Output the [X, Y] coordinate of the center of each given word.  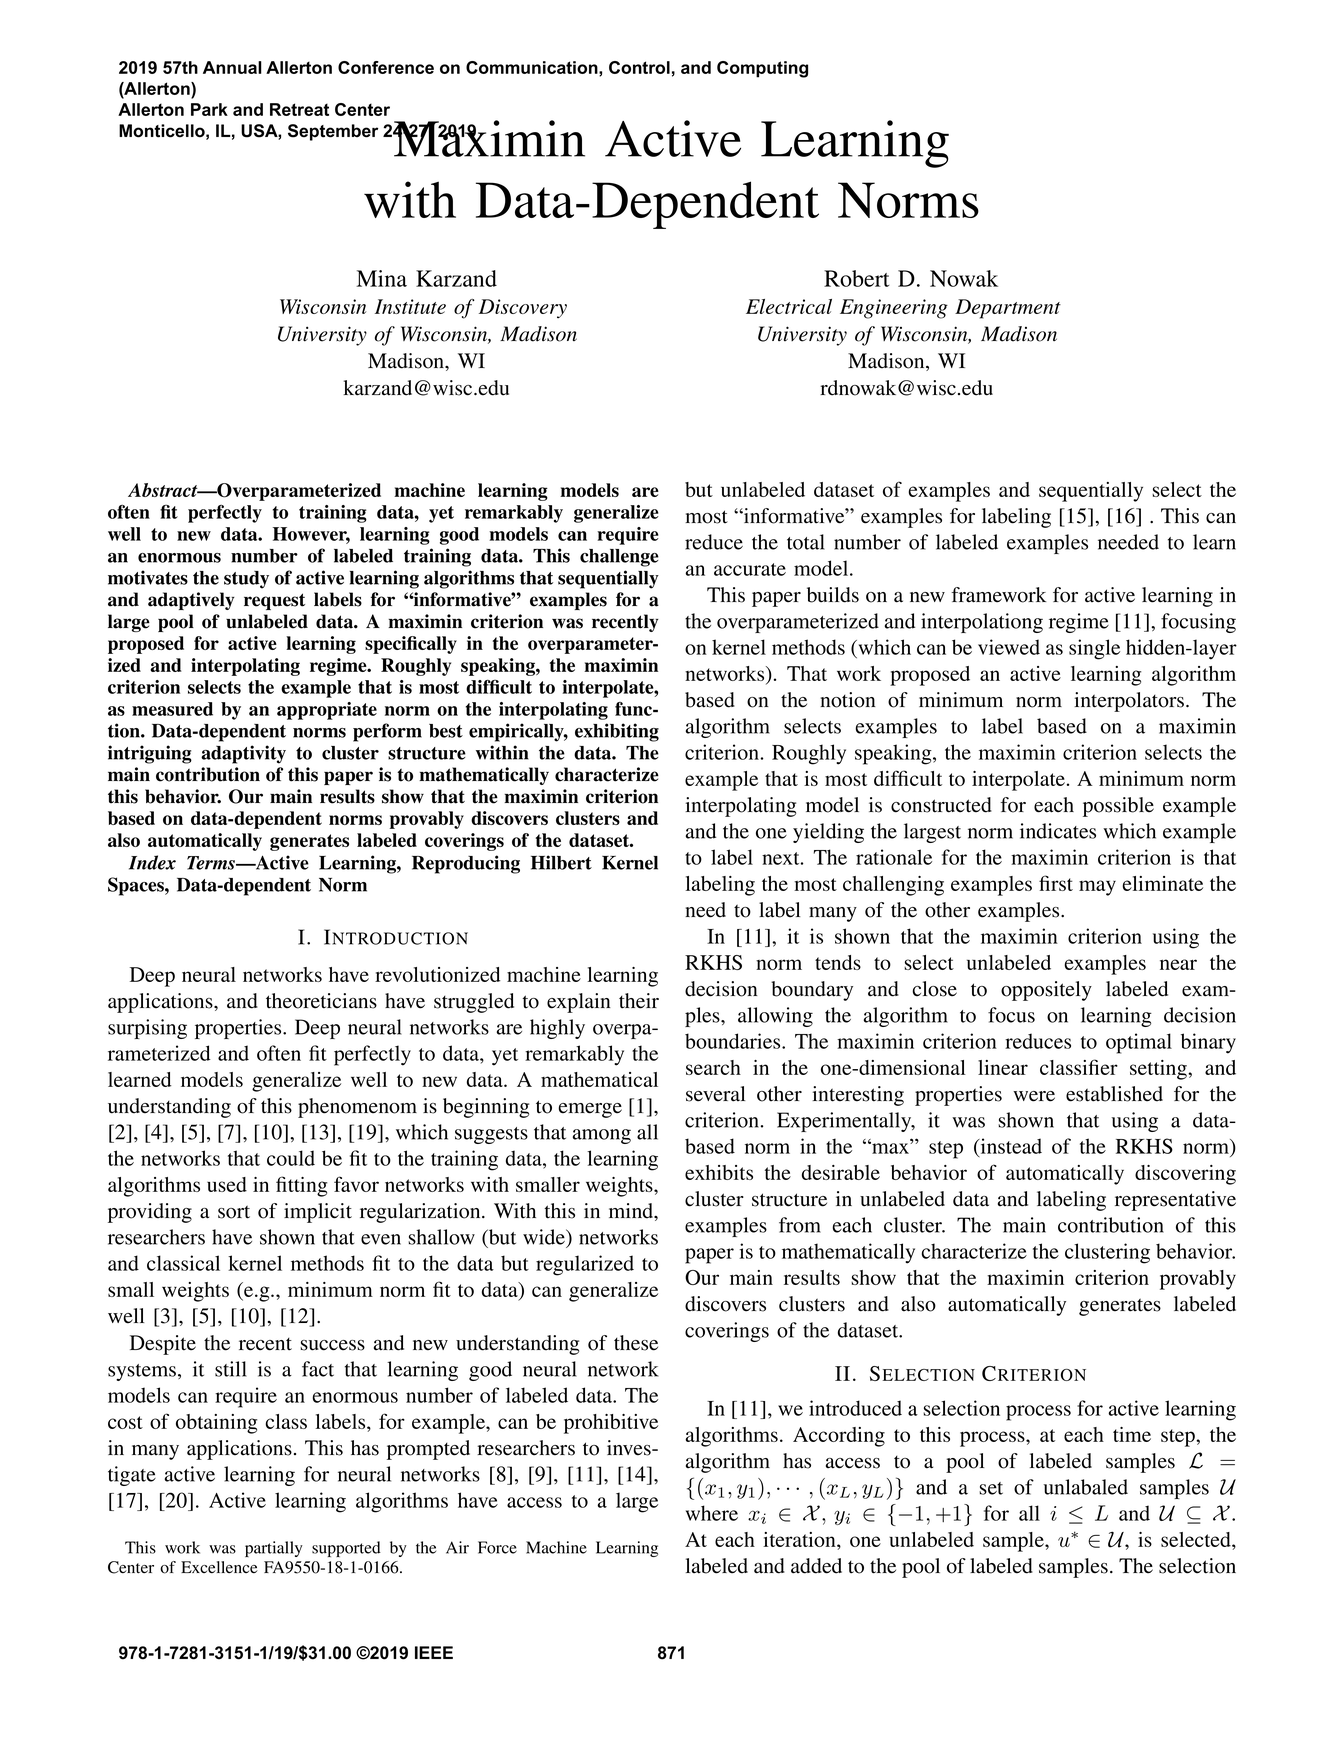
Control [639, 67]
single [1094, 649]
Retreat [299, 109]
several [715, 1094]
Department [1008, 309]
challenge [619, 558]
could [291, 1158]
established [1114, 1094]
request [274, 601]
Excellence [219, 1567]
